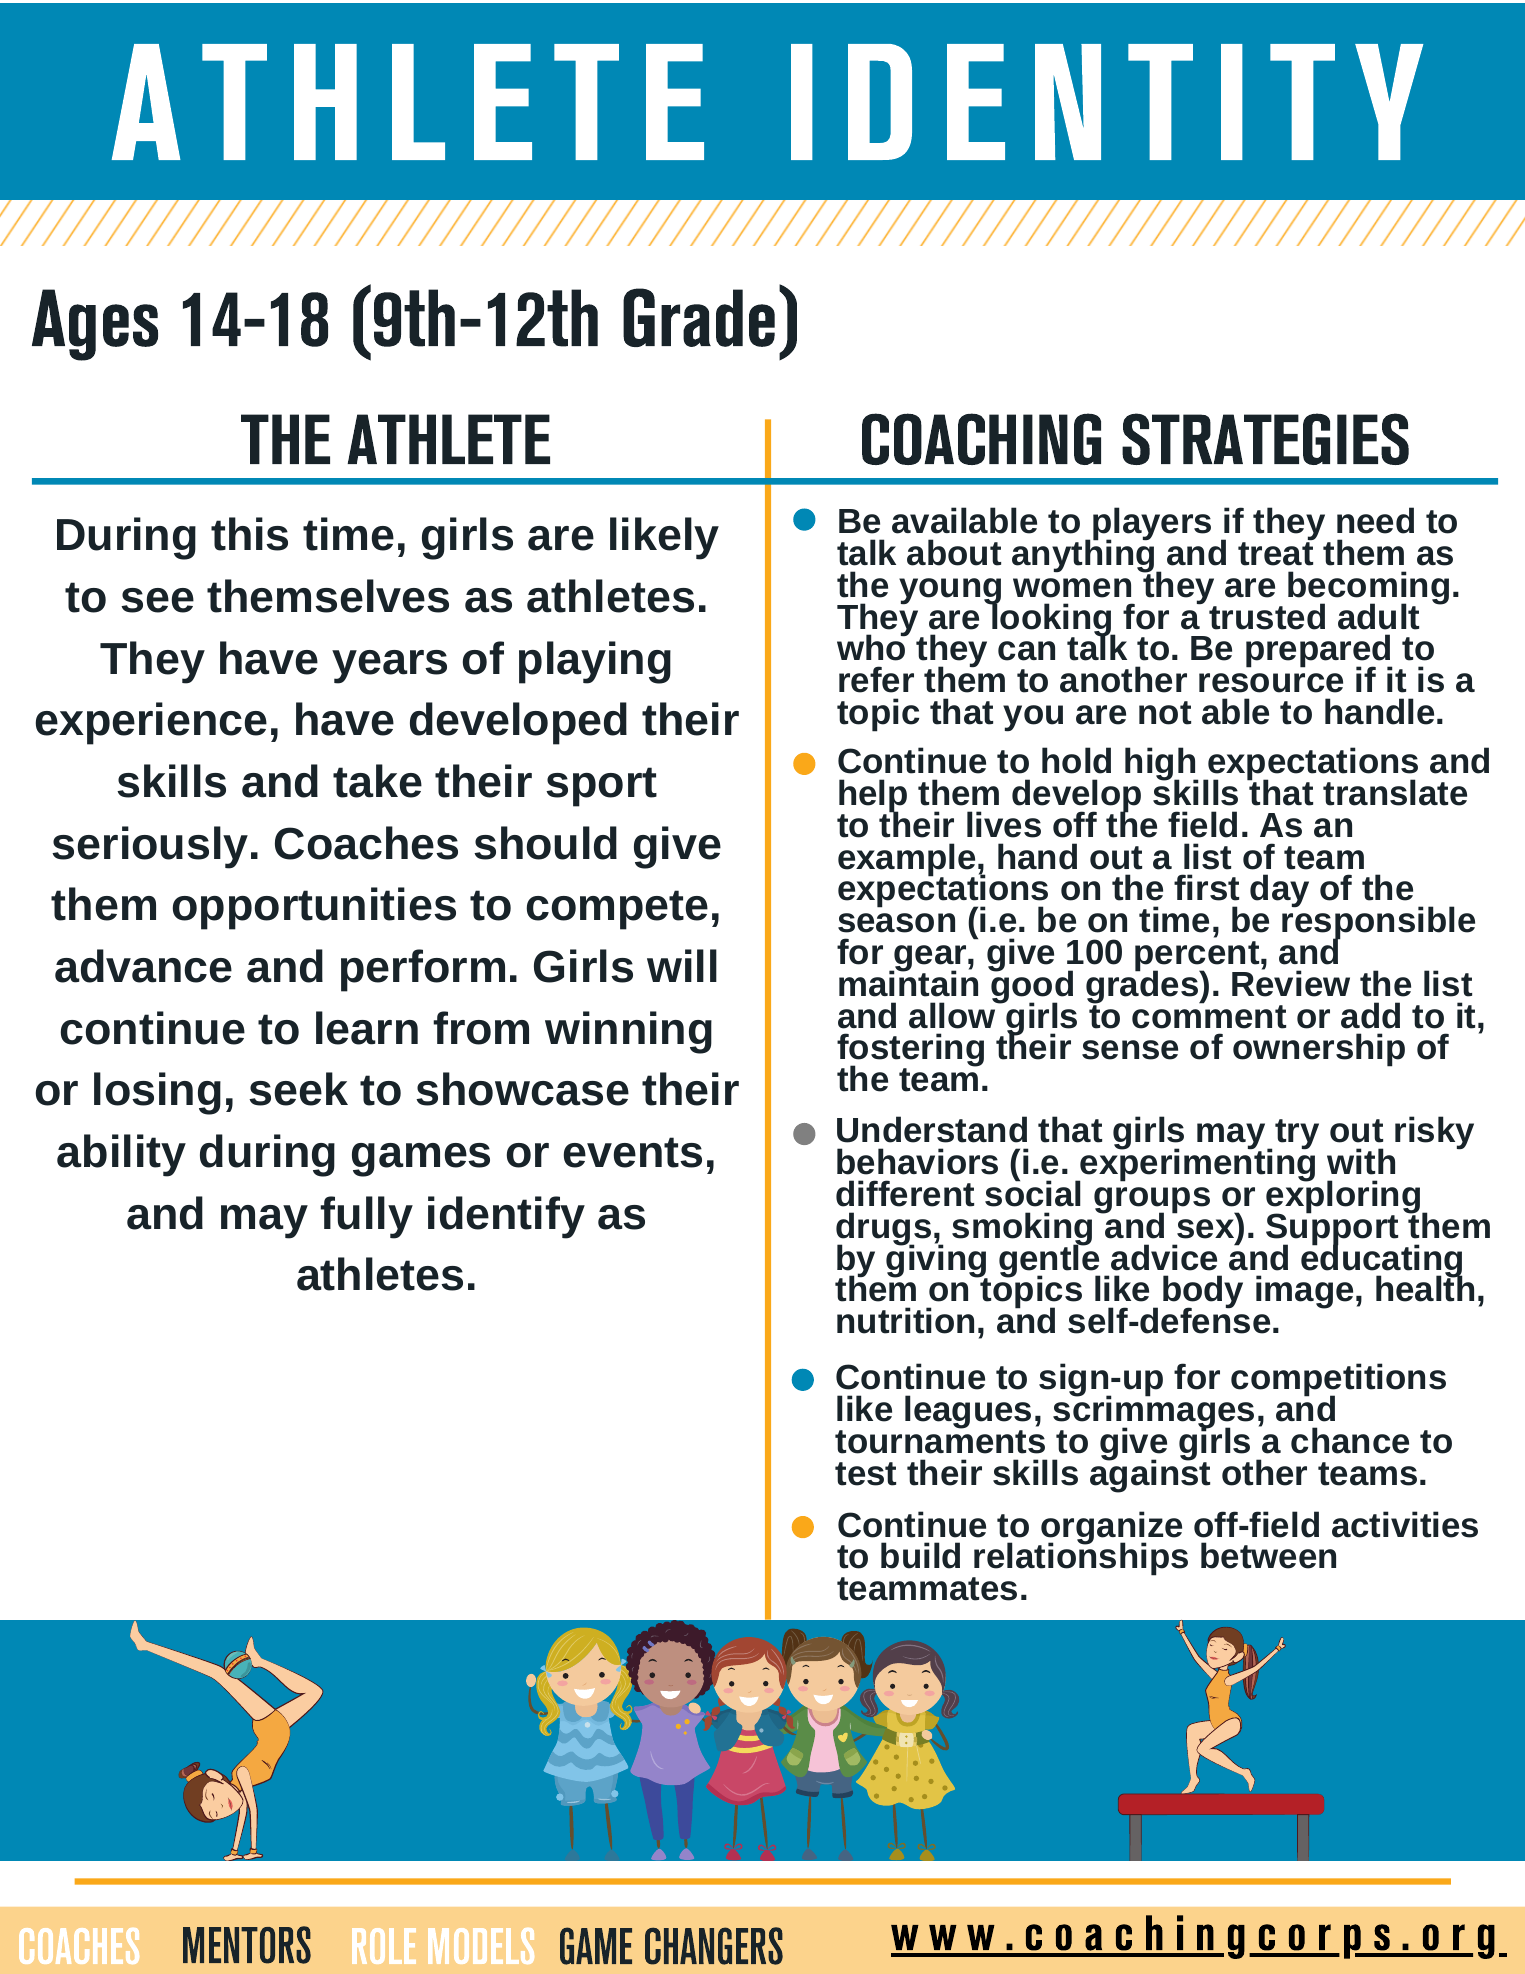 Image resolution: width=1525 pixels, height=1974 pixels. I want to click on this, so click(249, 534).
